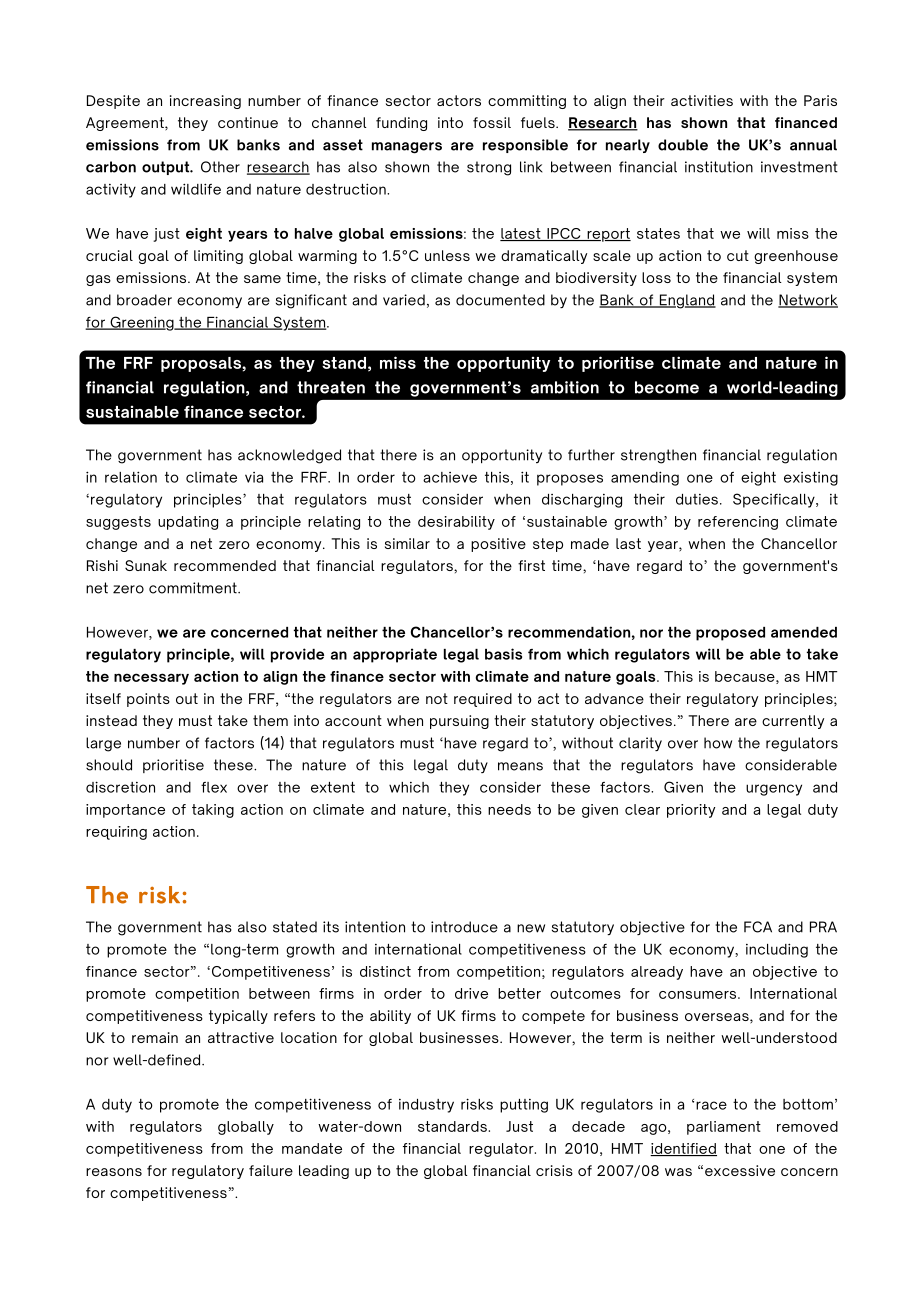 The image size is (924, 1308). Describe the element at coordinates (500, 300) in the screenshot. I see `documented` at that location.
